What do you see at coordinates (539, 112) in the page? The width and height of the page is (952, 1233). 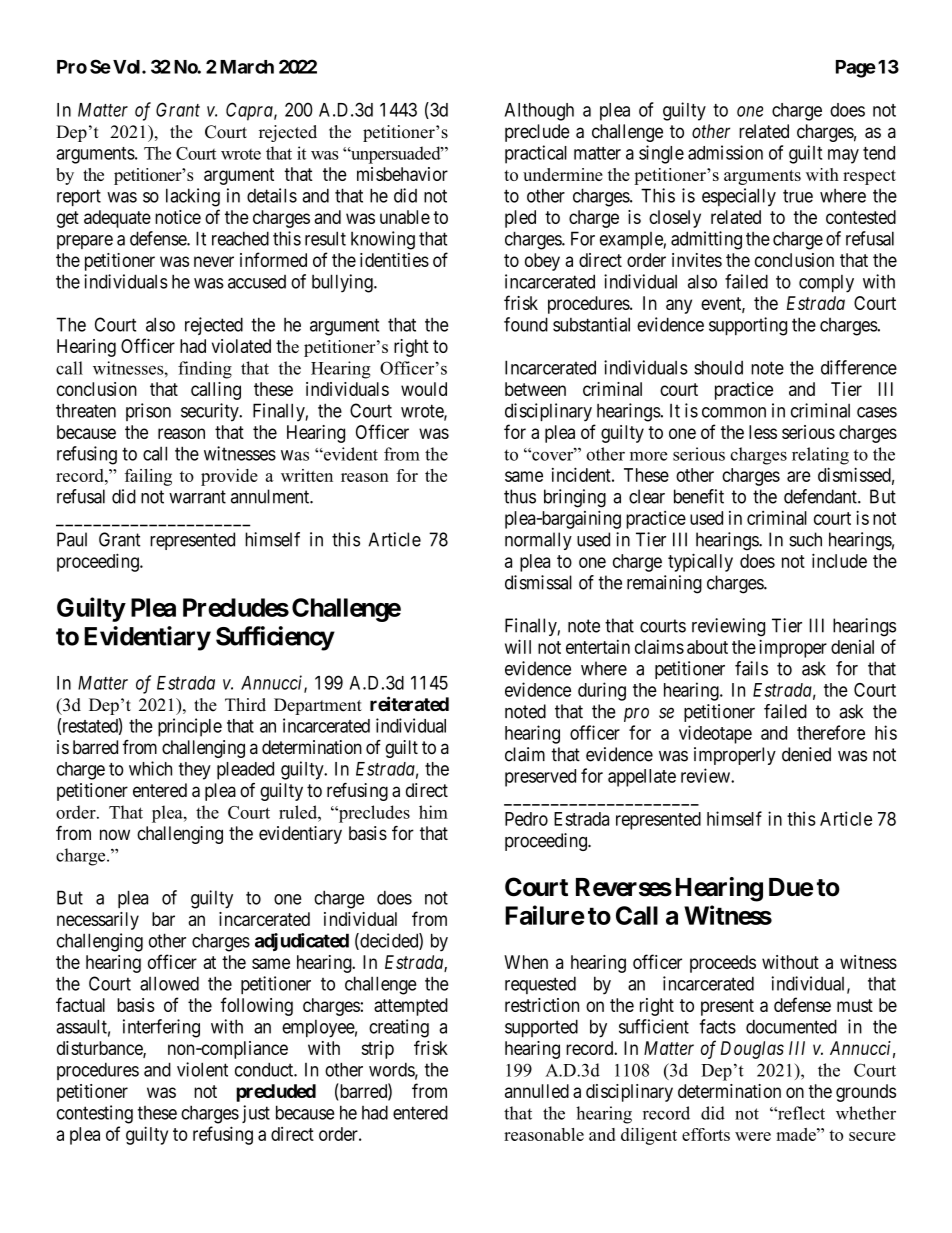 I see `Although` at bounding box center [539, 112].
